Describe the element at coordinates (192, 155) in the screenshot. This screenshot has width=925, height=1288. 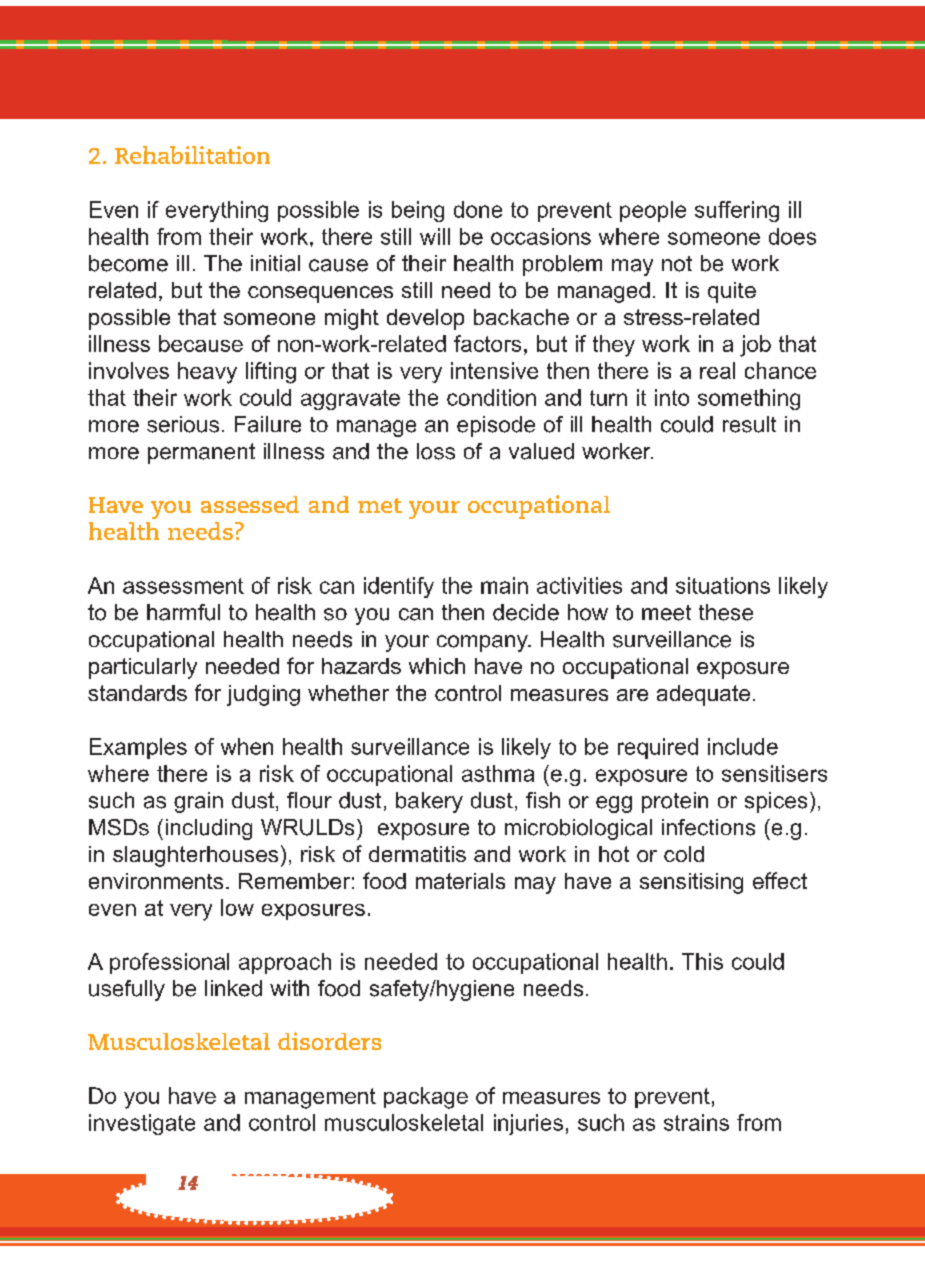
I see `Rehabilitation` at that location.
